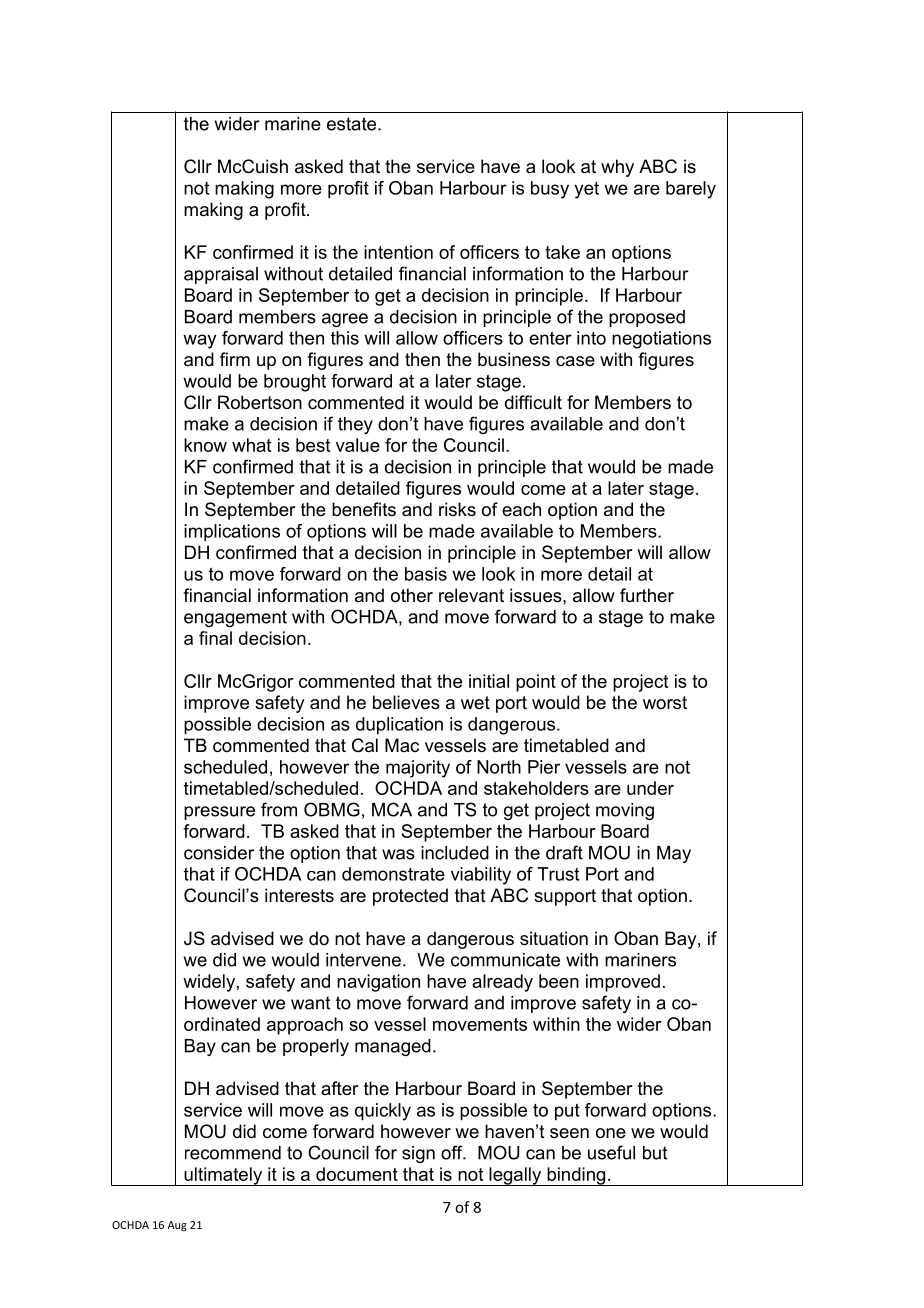 This screenshot has height=1308, width=924. Describe the element at coordinates (223, 1176) in the screenshot. I see `ultimately` at that location.
